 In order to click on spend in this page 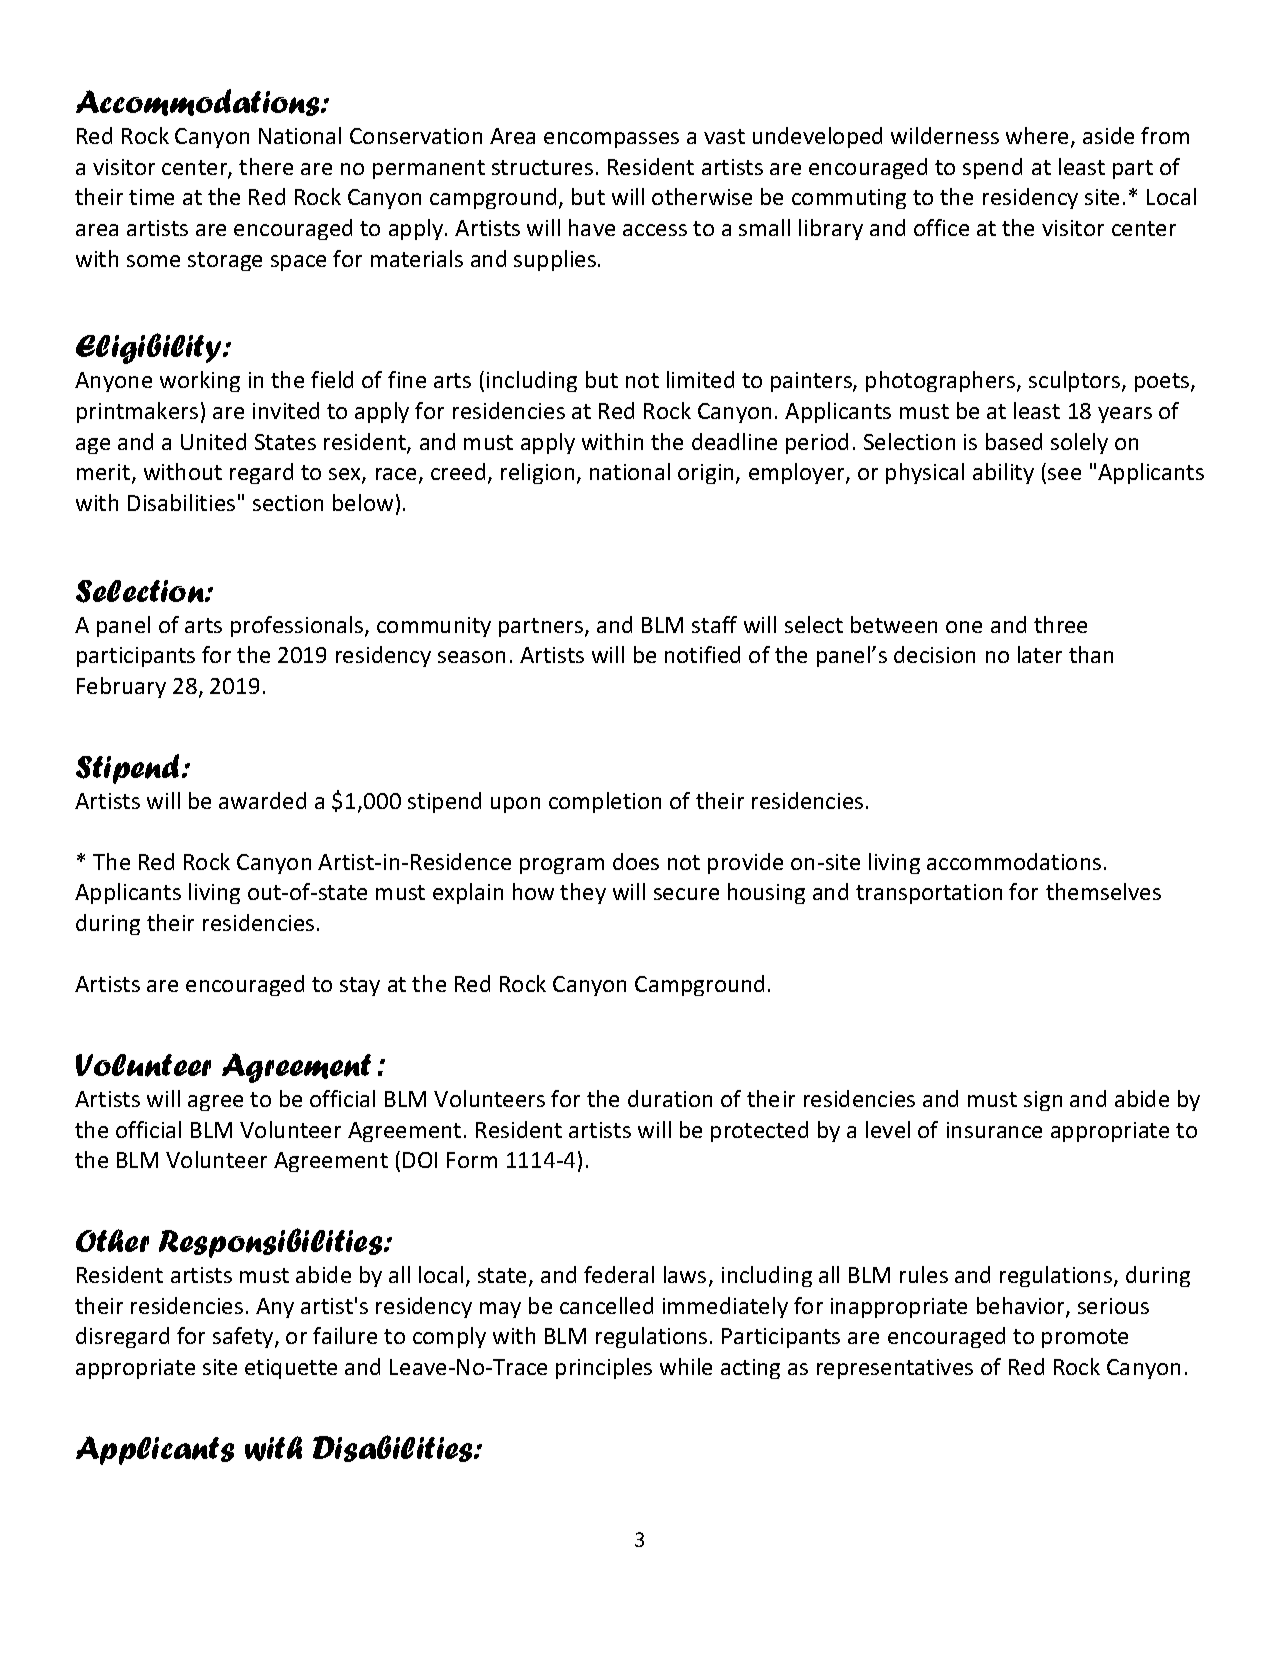, I will do `click(992, 168)`.
